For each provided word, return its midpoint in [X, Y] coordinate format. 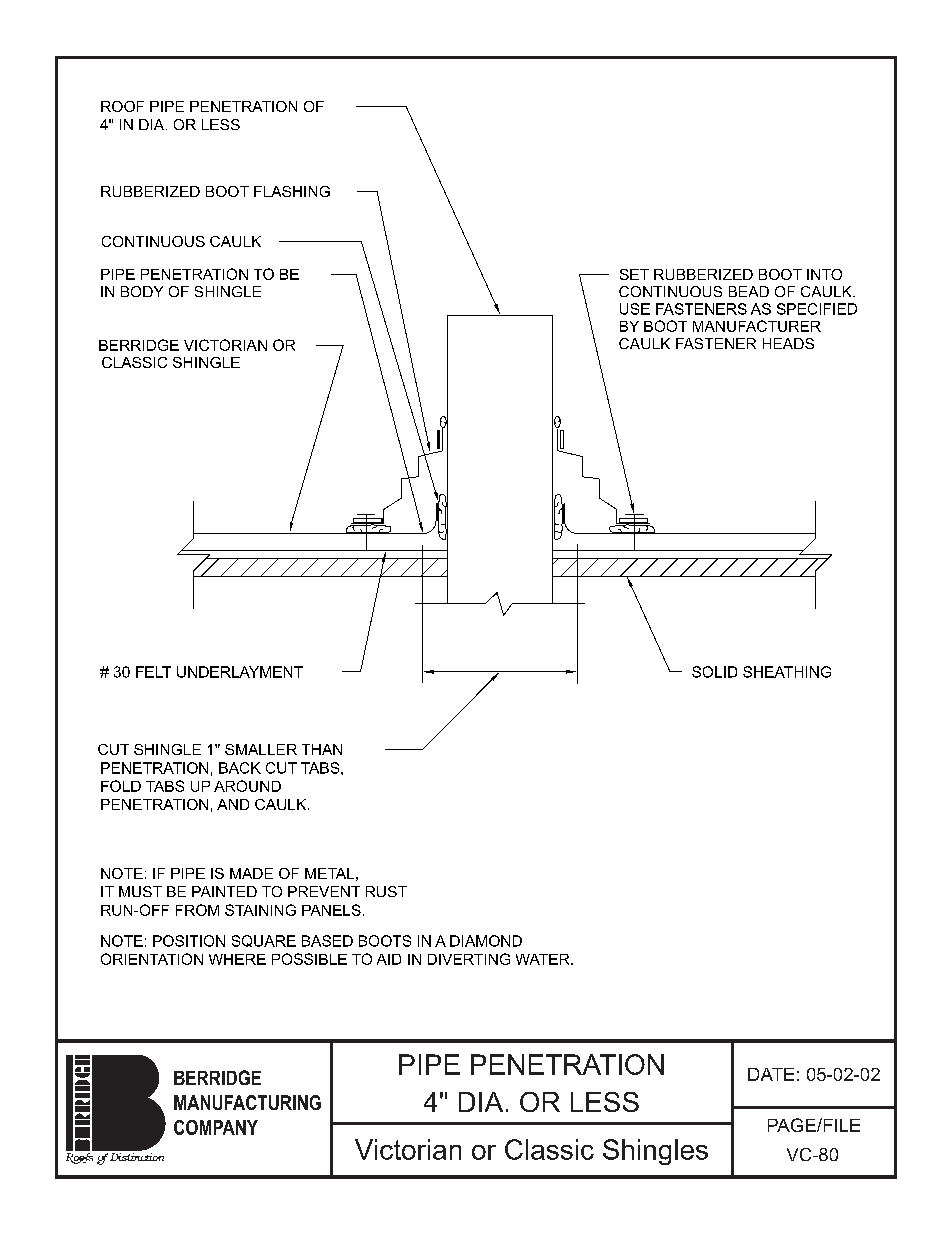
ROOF [122, 106]
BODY [142, 291]
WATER [544, 959]
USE [635, 309]
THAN [322, 749]
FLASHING [292, 191]
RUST [386, 891]
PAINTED [224, 891]
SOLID [714, 672]
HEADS [788, 343]
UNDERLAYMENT [240, 672]
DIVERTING [469, 959]
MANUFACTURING [247, 1102]
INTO [824, 274]
